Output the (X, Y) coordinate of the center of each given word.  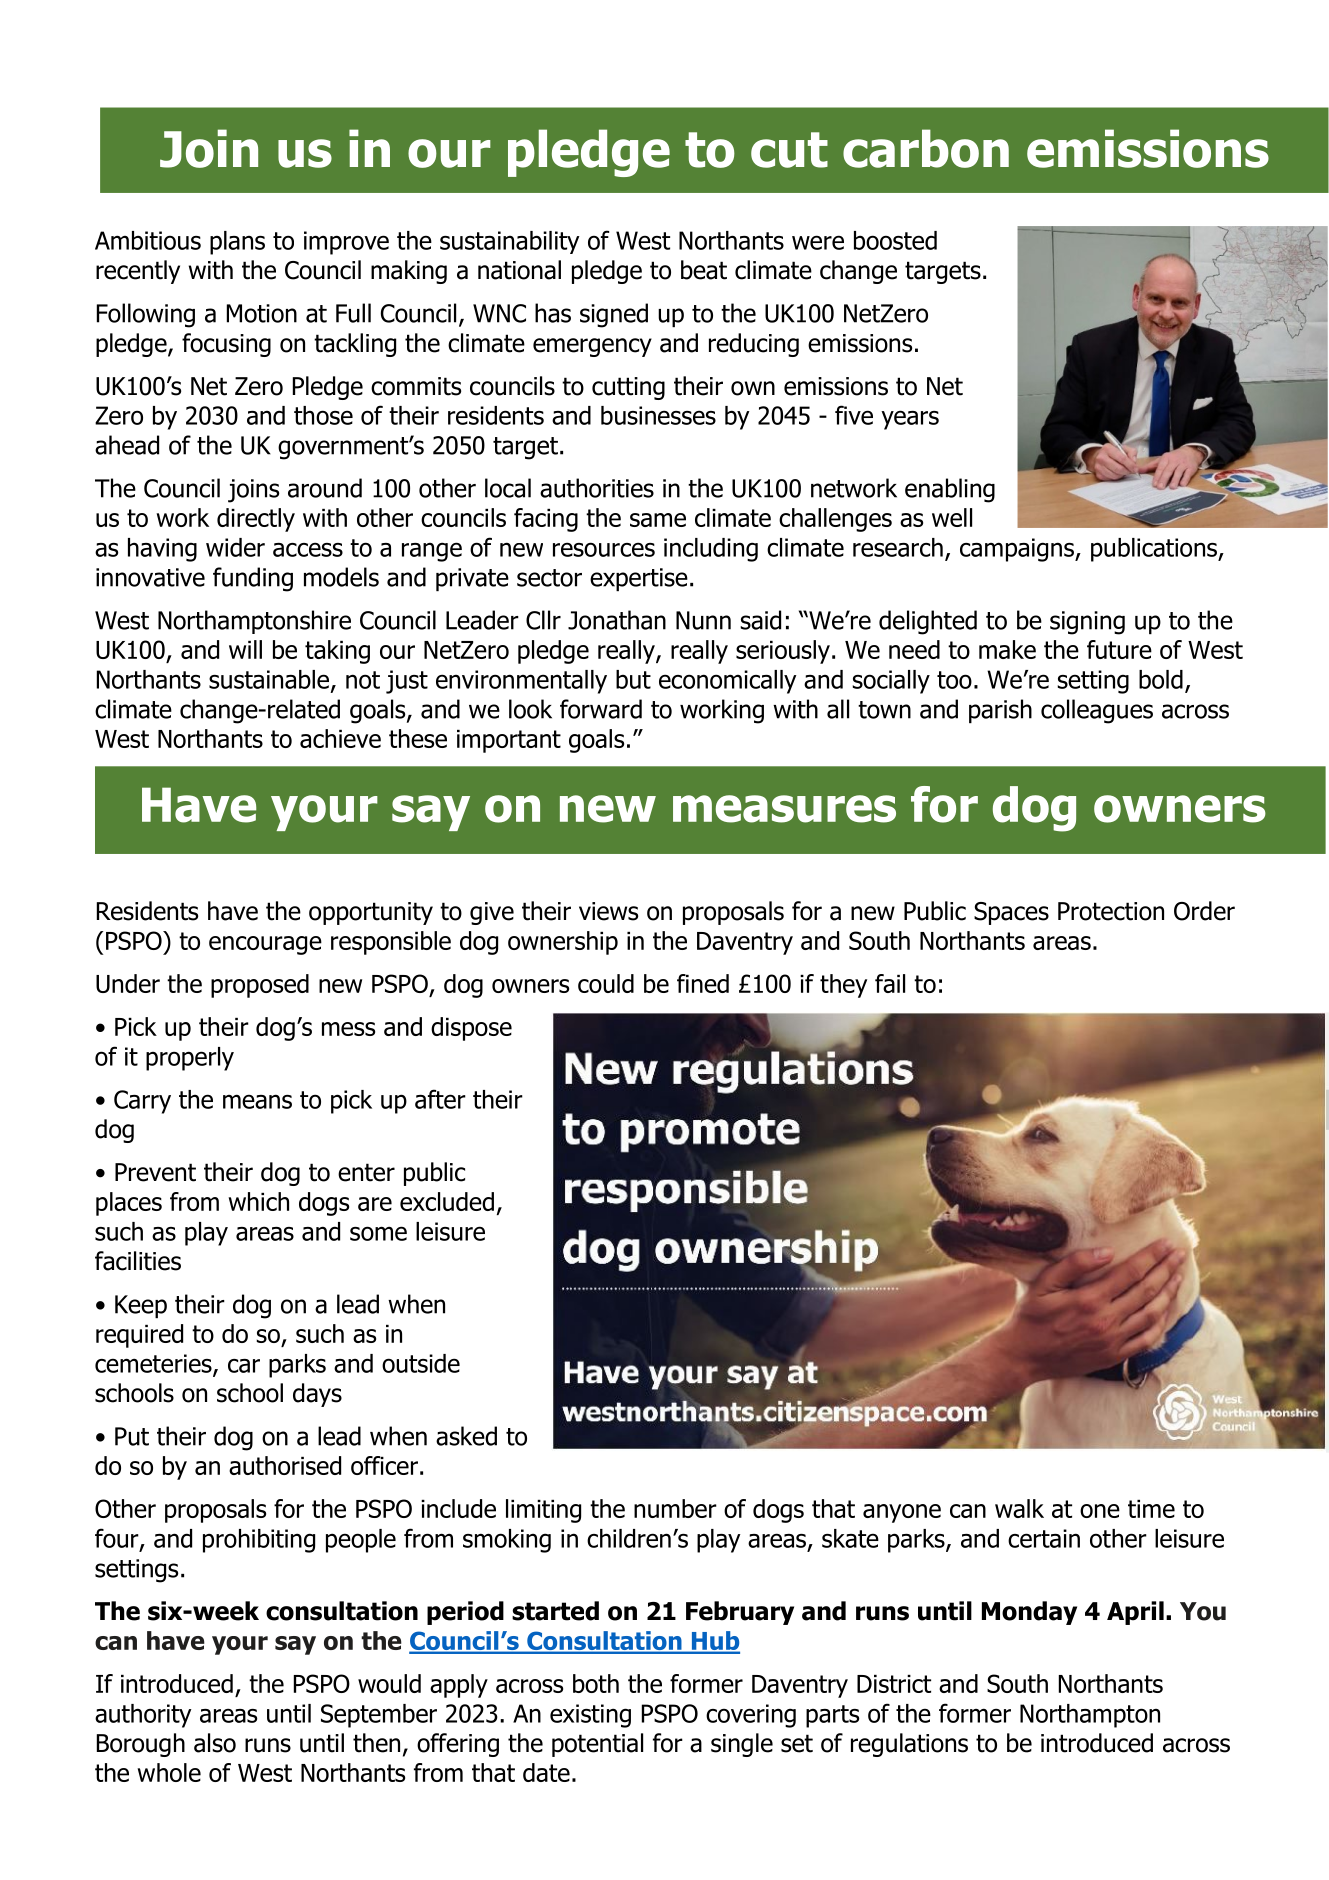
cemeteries (154, 1364)
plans (237, 243)
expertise (639, 579)
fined (703, 983)
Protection (1111, 911)
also (215, 1743)
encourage (265, 945)
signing (1087, 623)
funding (253, 579)
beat (704, 270)
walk (1019, 1508)
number (675, 1508)
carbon (926, 148)
